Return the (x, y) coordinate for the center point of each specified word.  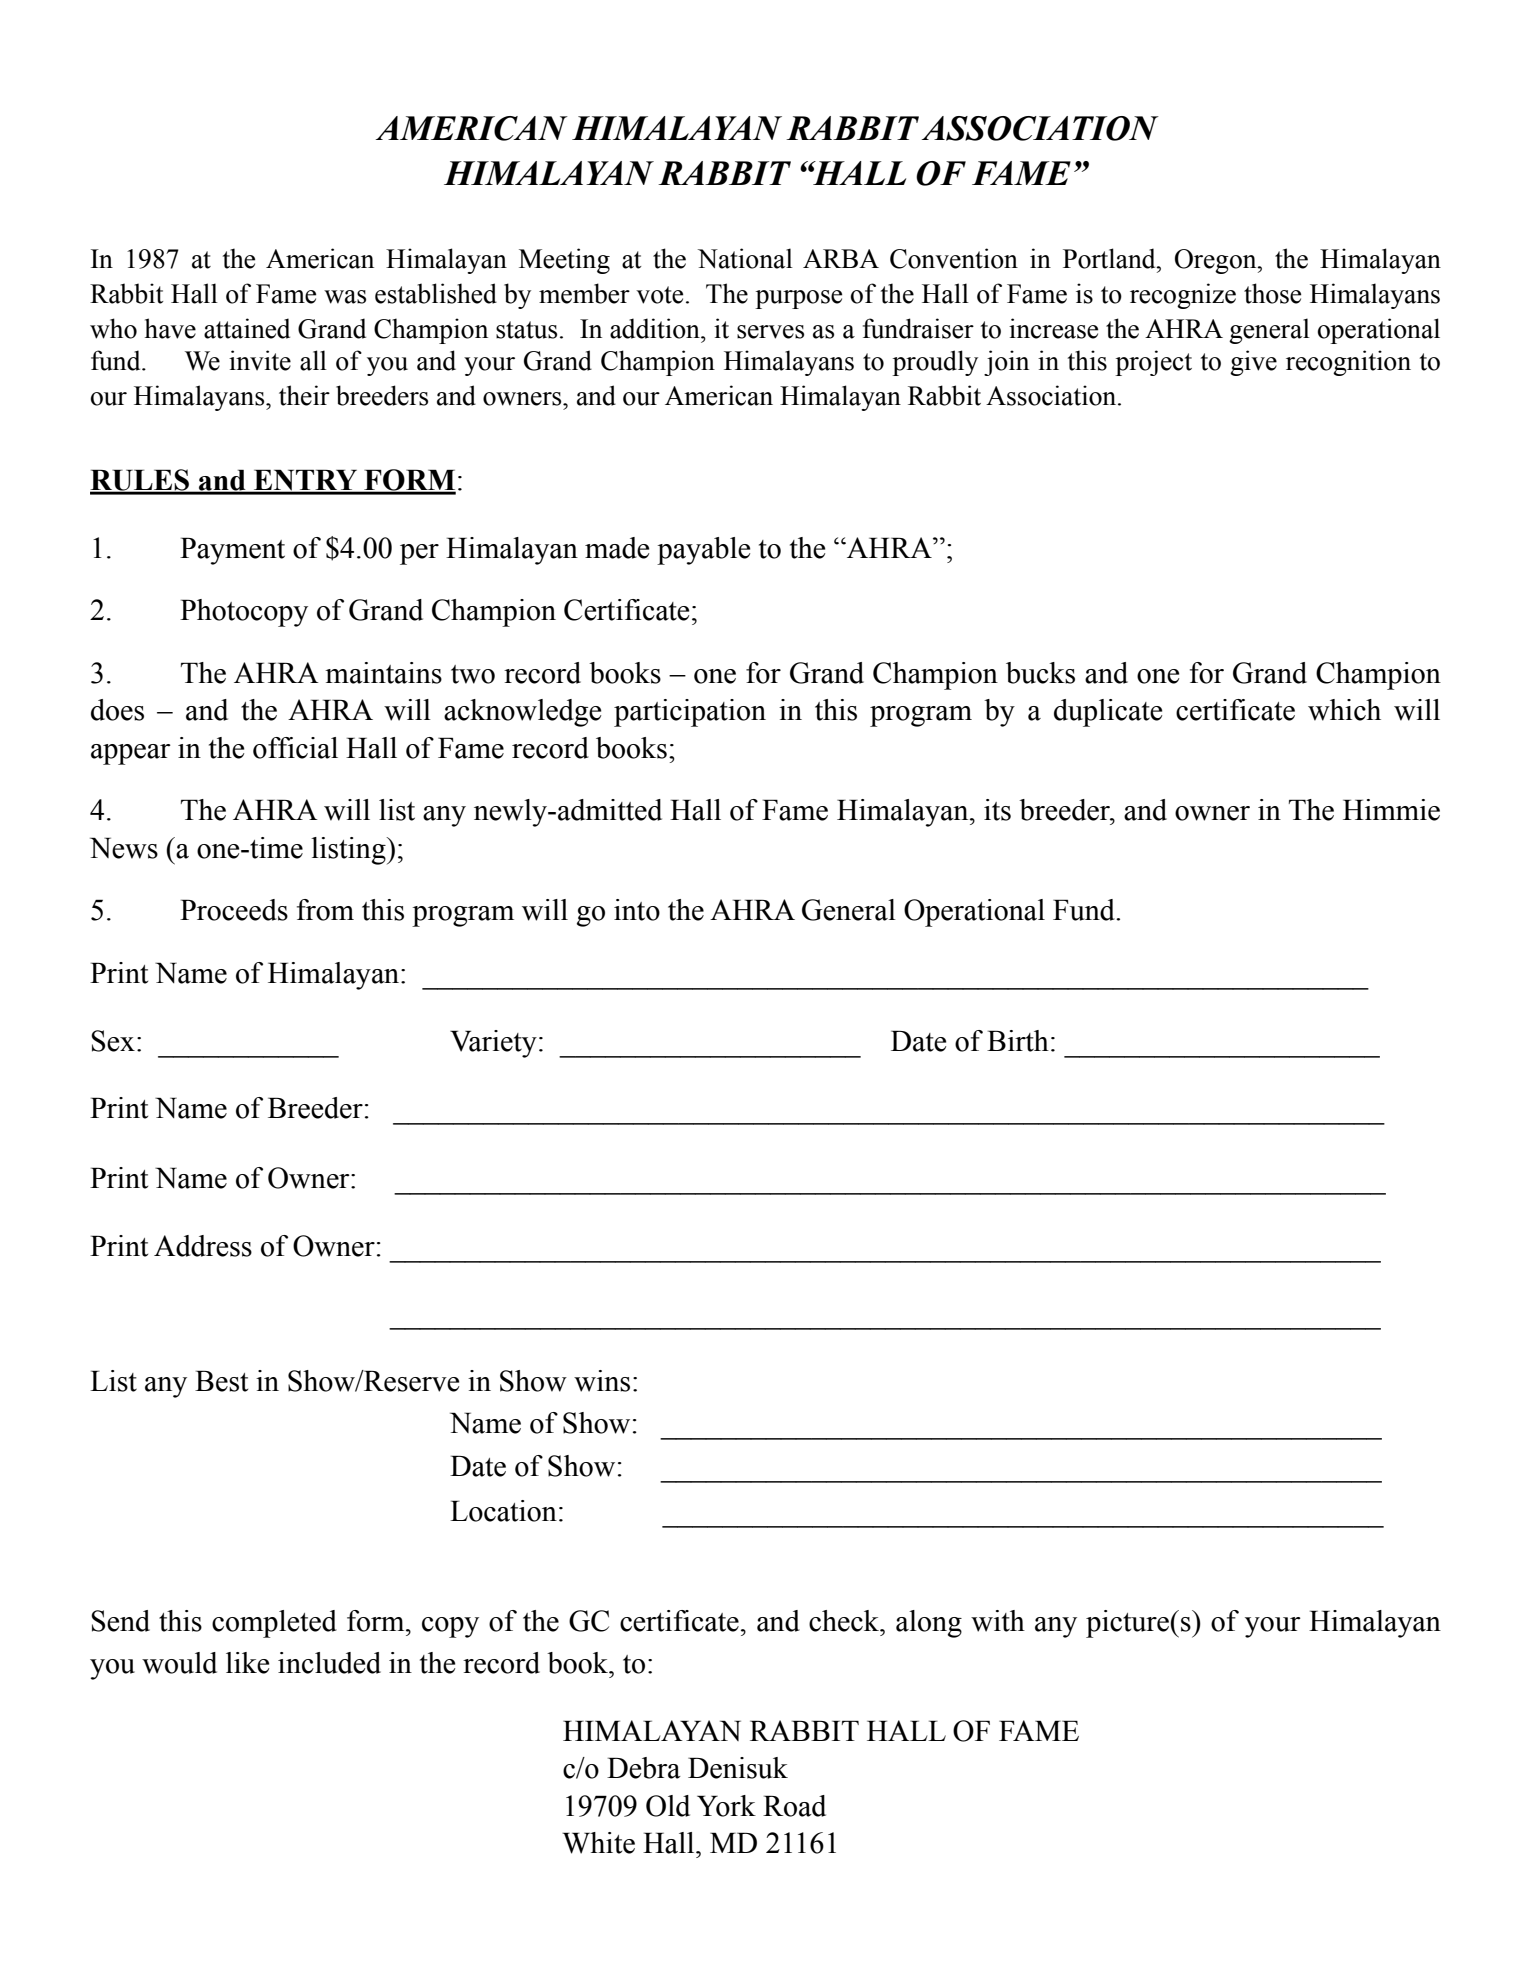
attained (247, 328)
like (247, 1663)
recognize (1183, 296)
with (998, 1621)
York (726, 1806)
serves (770, 332)
